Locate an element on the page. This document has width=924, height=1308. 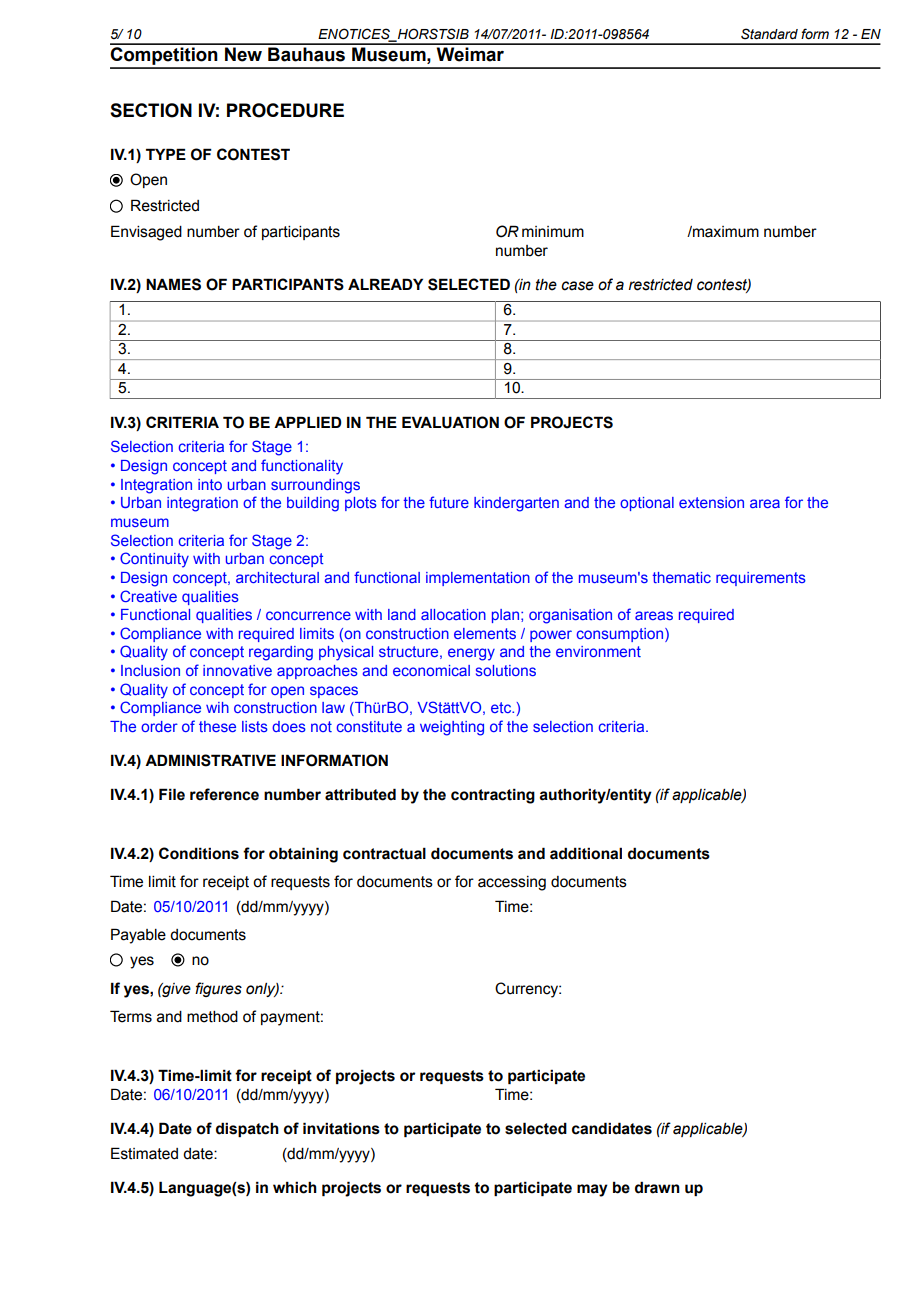
contracting is located at coordinates (493, 796).
